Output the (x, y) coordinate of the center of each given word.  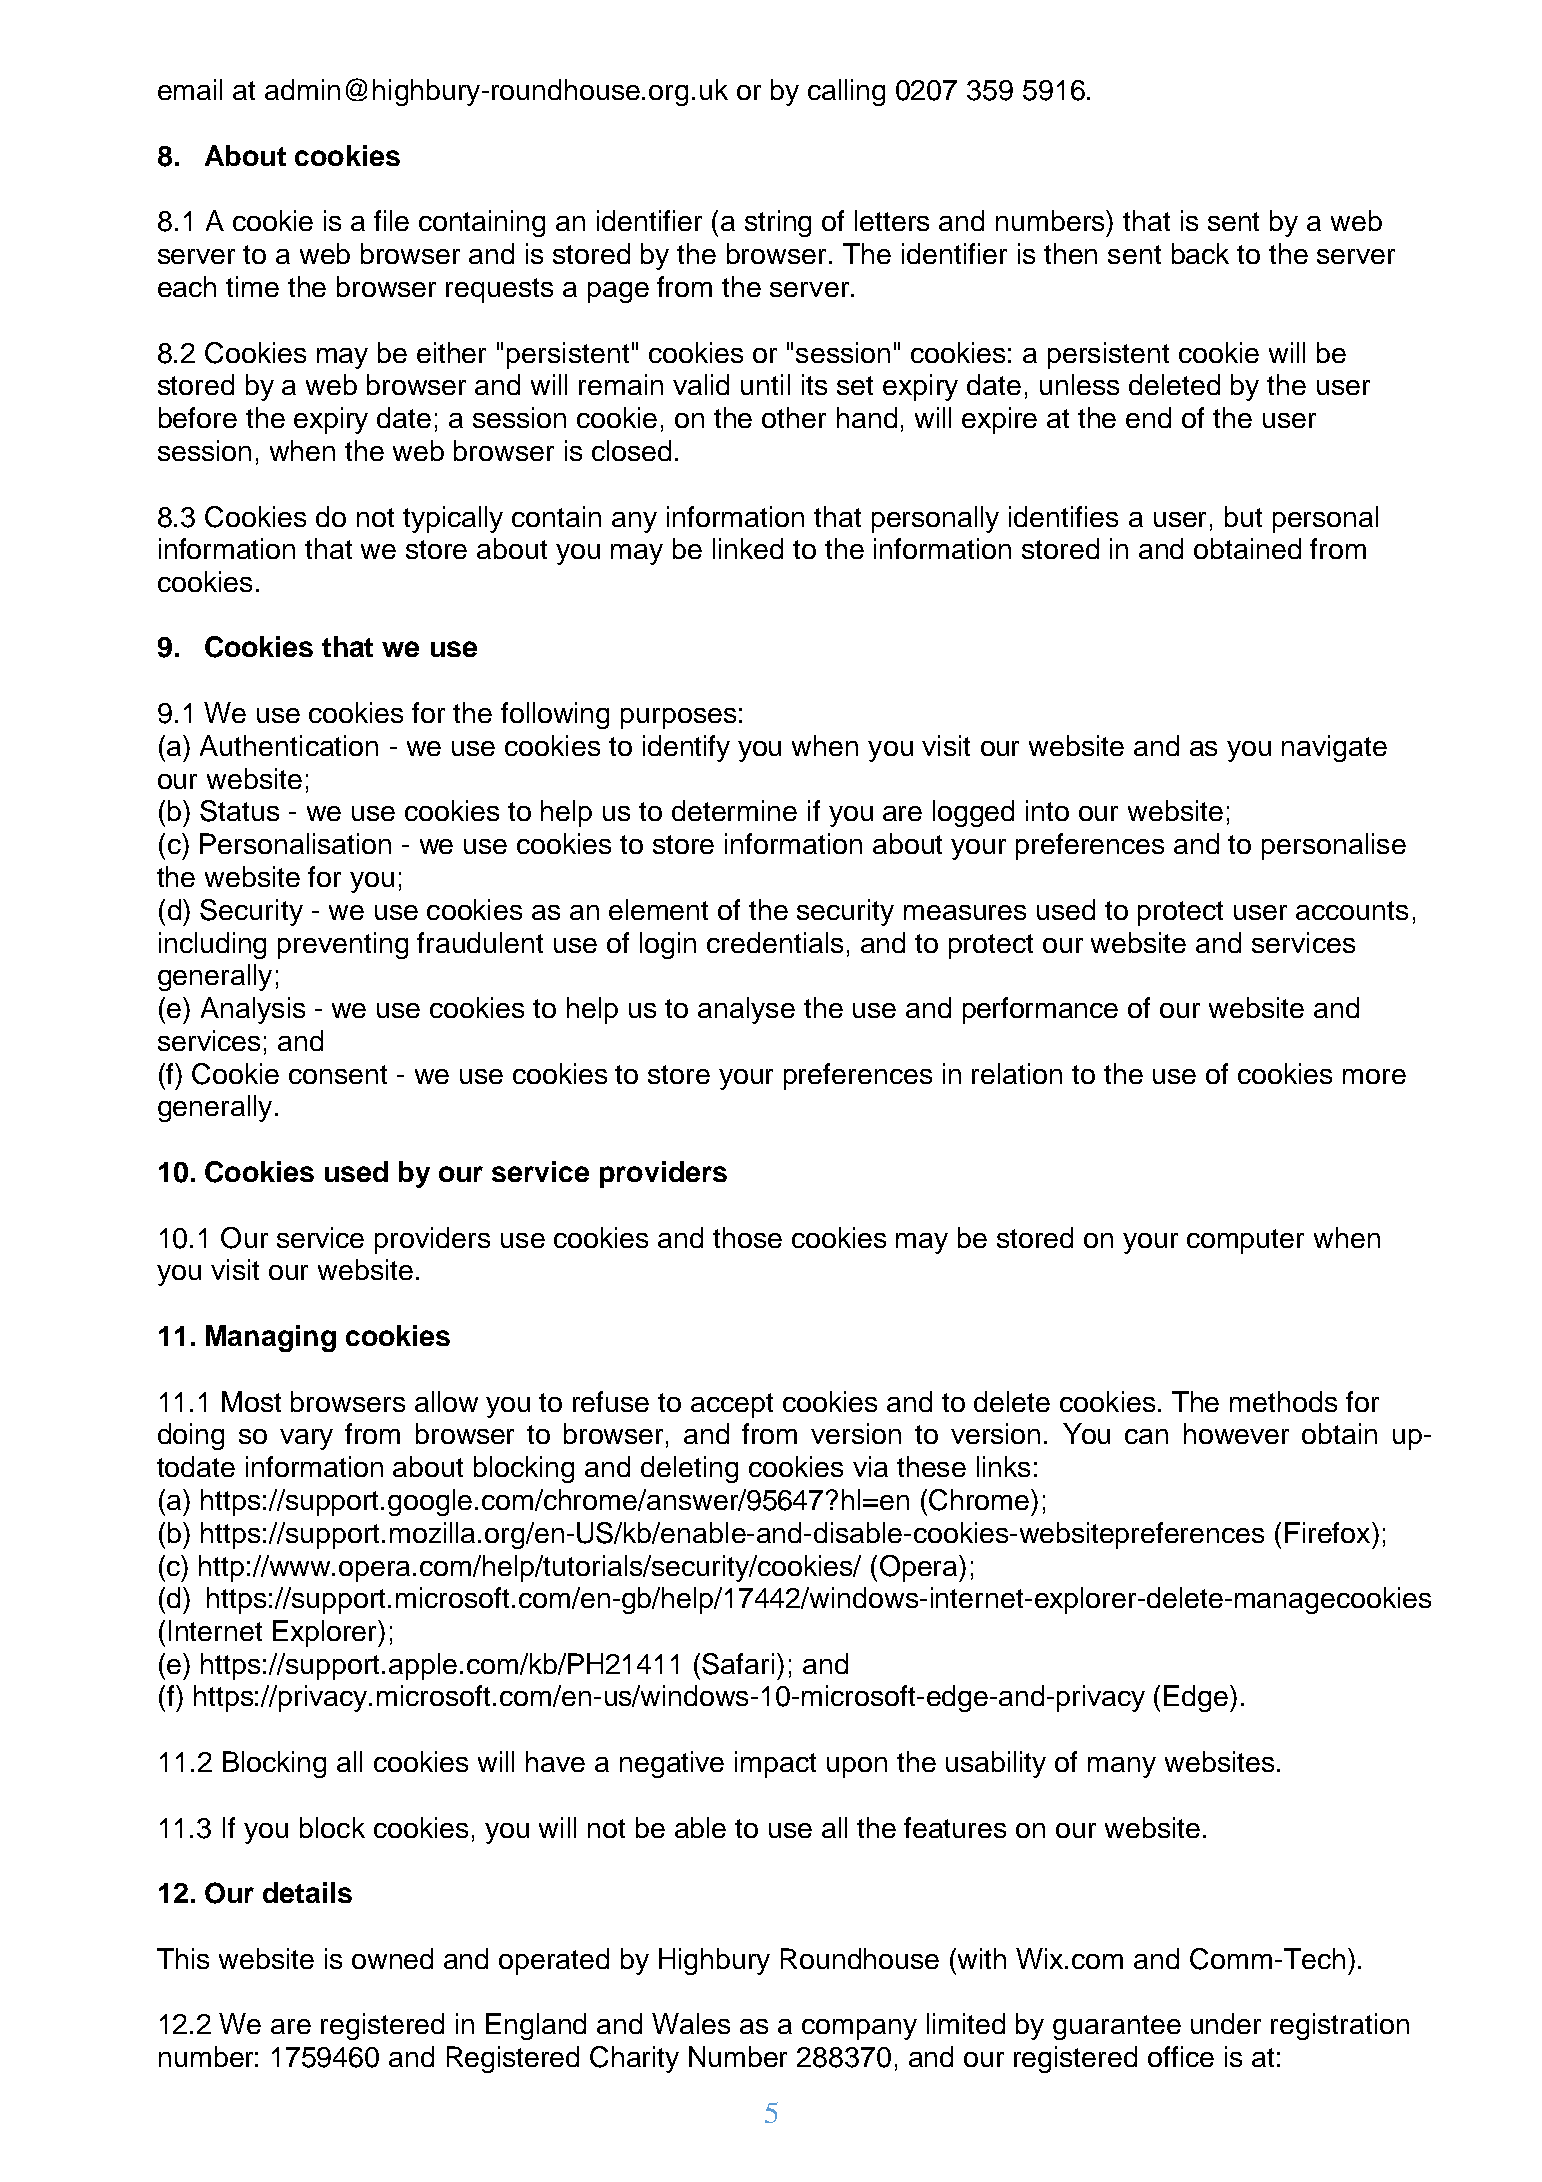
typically (453, 519)
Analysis (253, 1010)
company (859, 2029)
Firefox (1329, 1532)
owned (392, 1958)
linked (748, 548)
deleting (689, 1469)
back (1200, 253)
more (1374, 1076)
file (391, 220)
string (778, 223)
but (1243, 516)
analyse (746, 1010)
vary (306, 1439)
